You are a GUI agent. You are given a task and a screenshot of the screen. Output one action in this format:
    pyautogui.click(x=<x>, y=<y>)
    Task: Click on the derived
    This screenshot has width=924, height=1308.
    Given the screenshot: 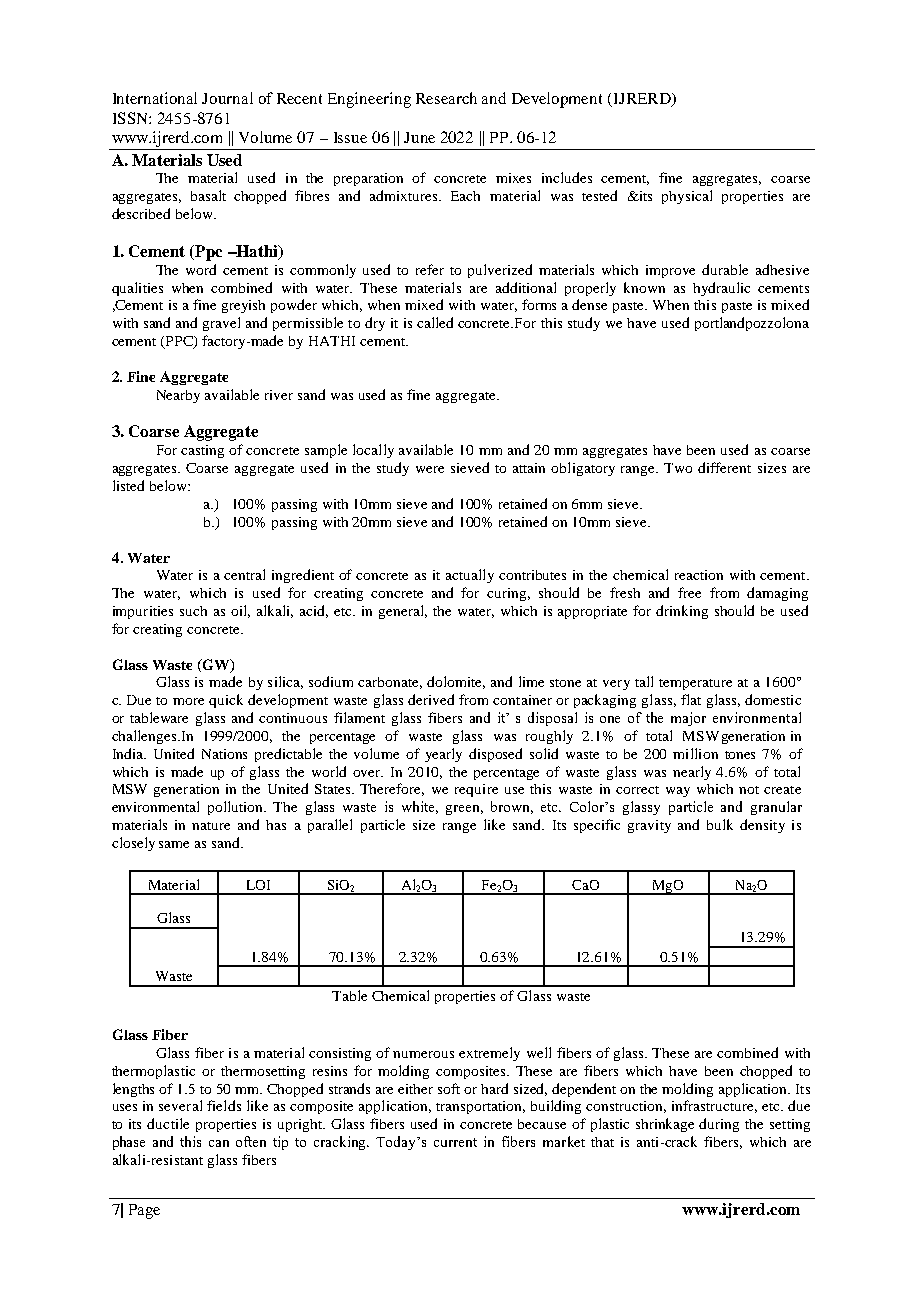 What is the action you would take?
    pyautogui.click(x=431, y=699)
